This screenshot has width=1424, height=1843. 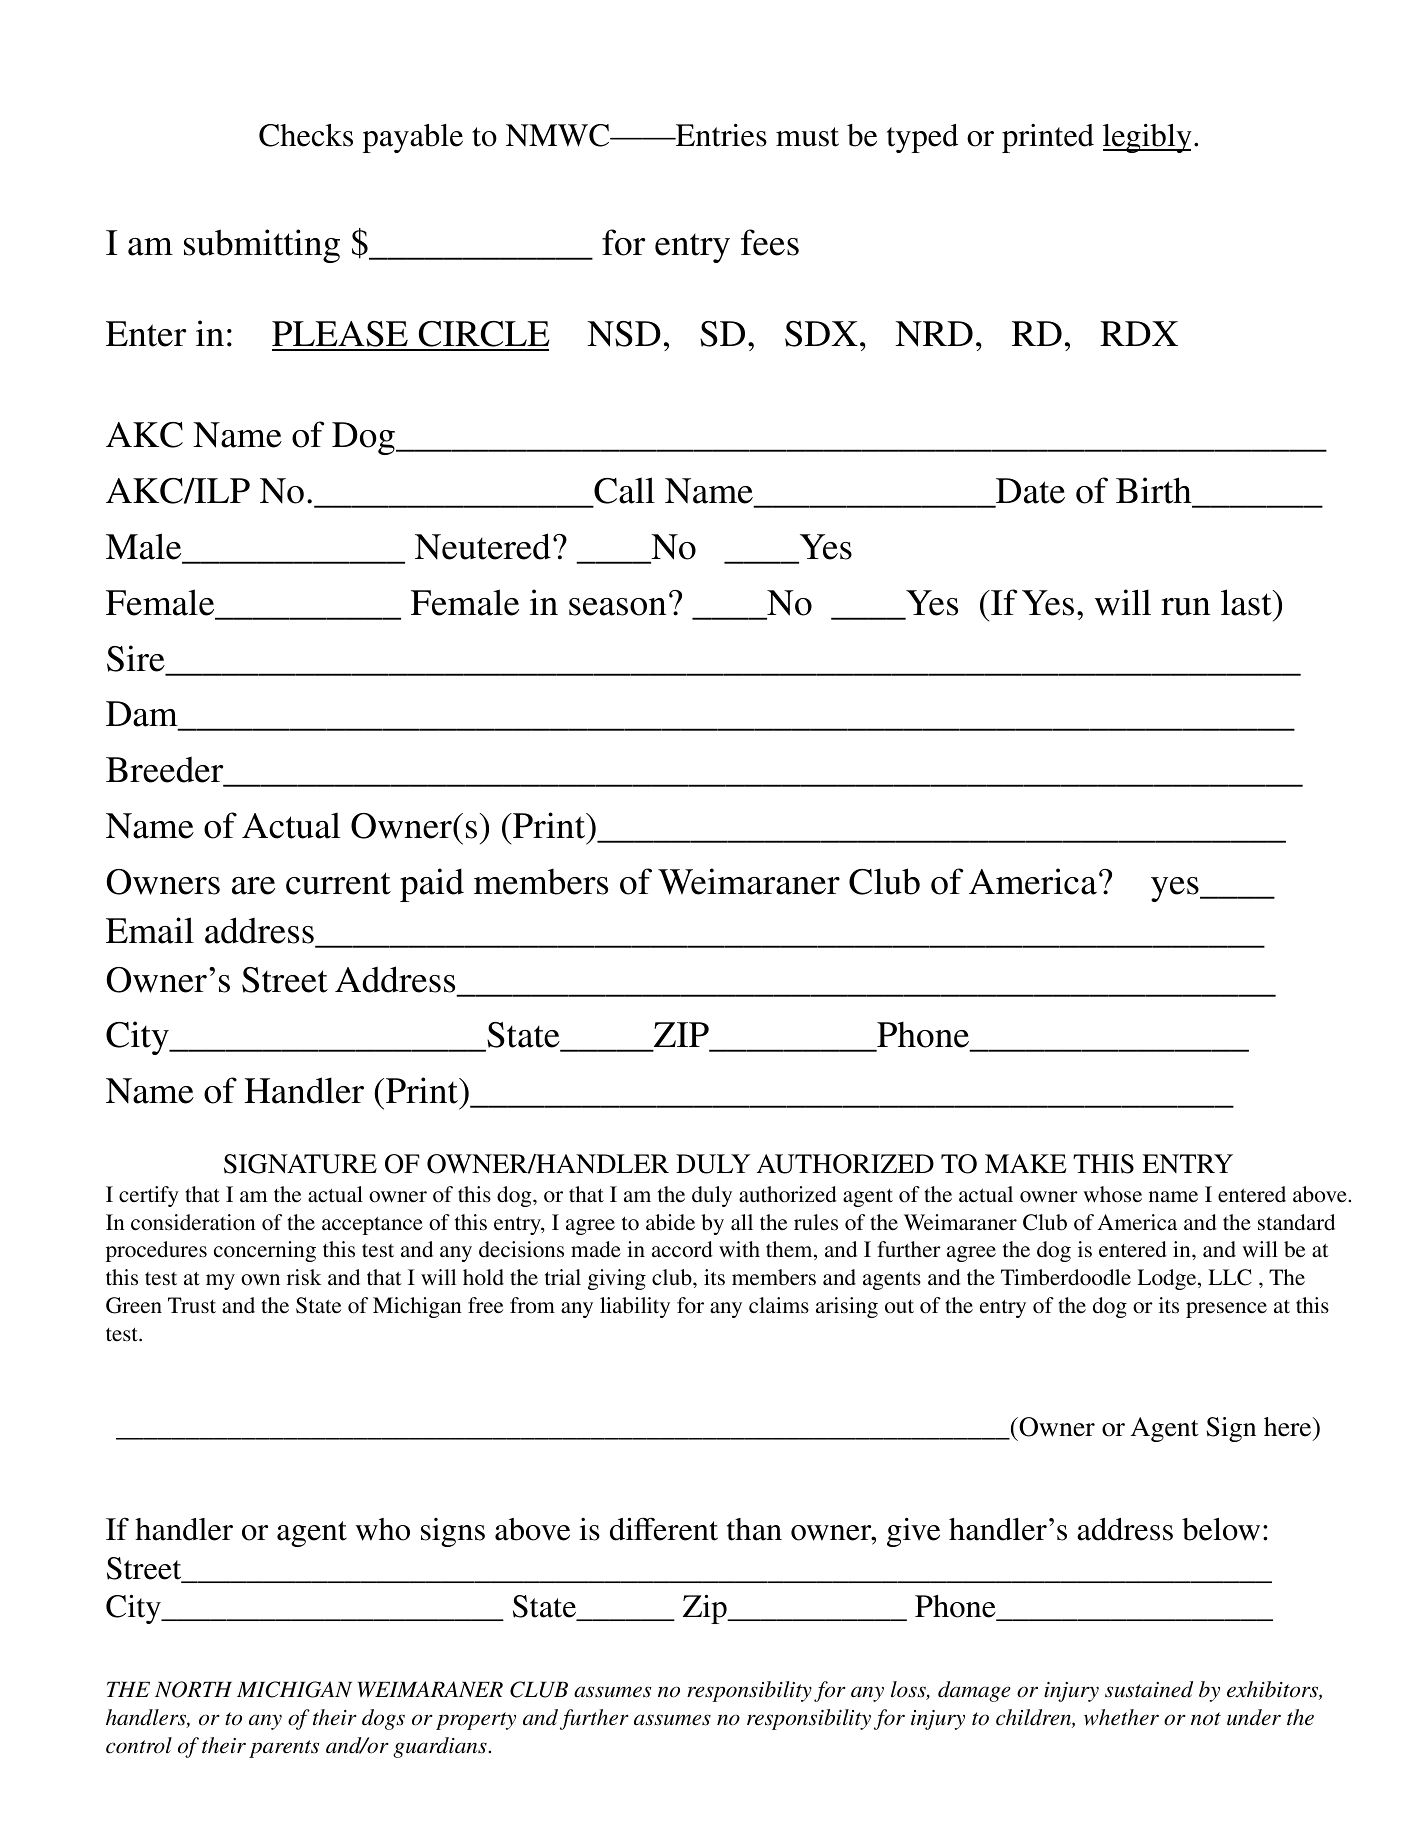 I want to click on risk, so click(x=304, y=1277).
